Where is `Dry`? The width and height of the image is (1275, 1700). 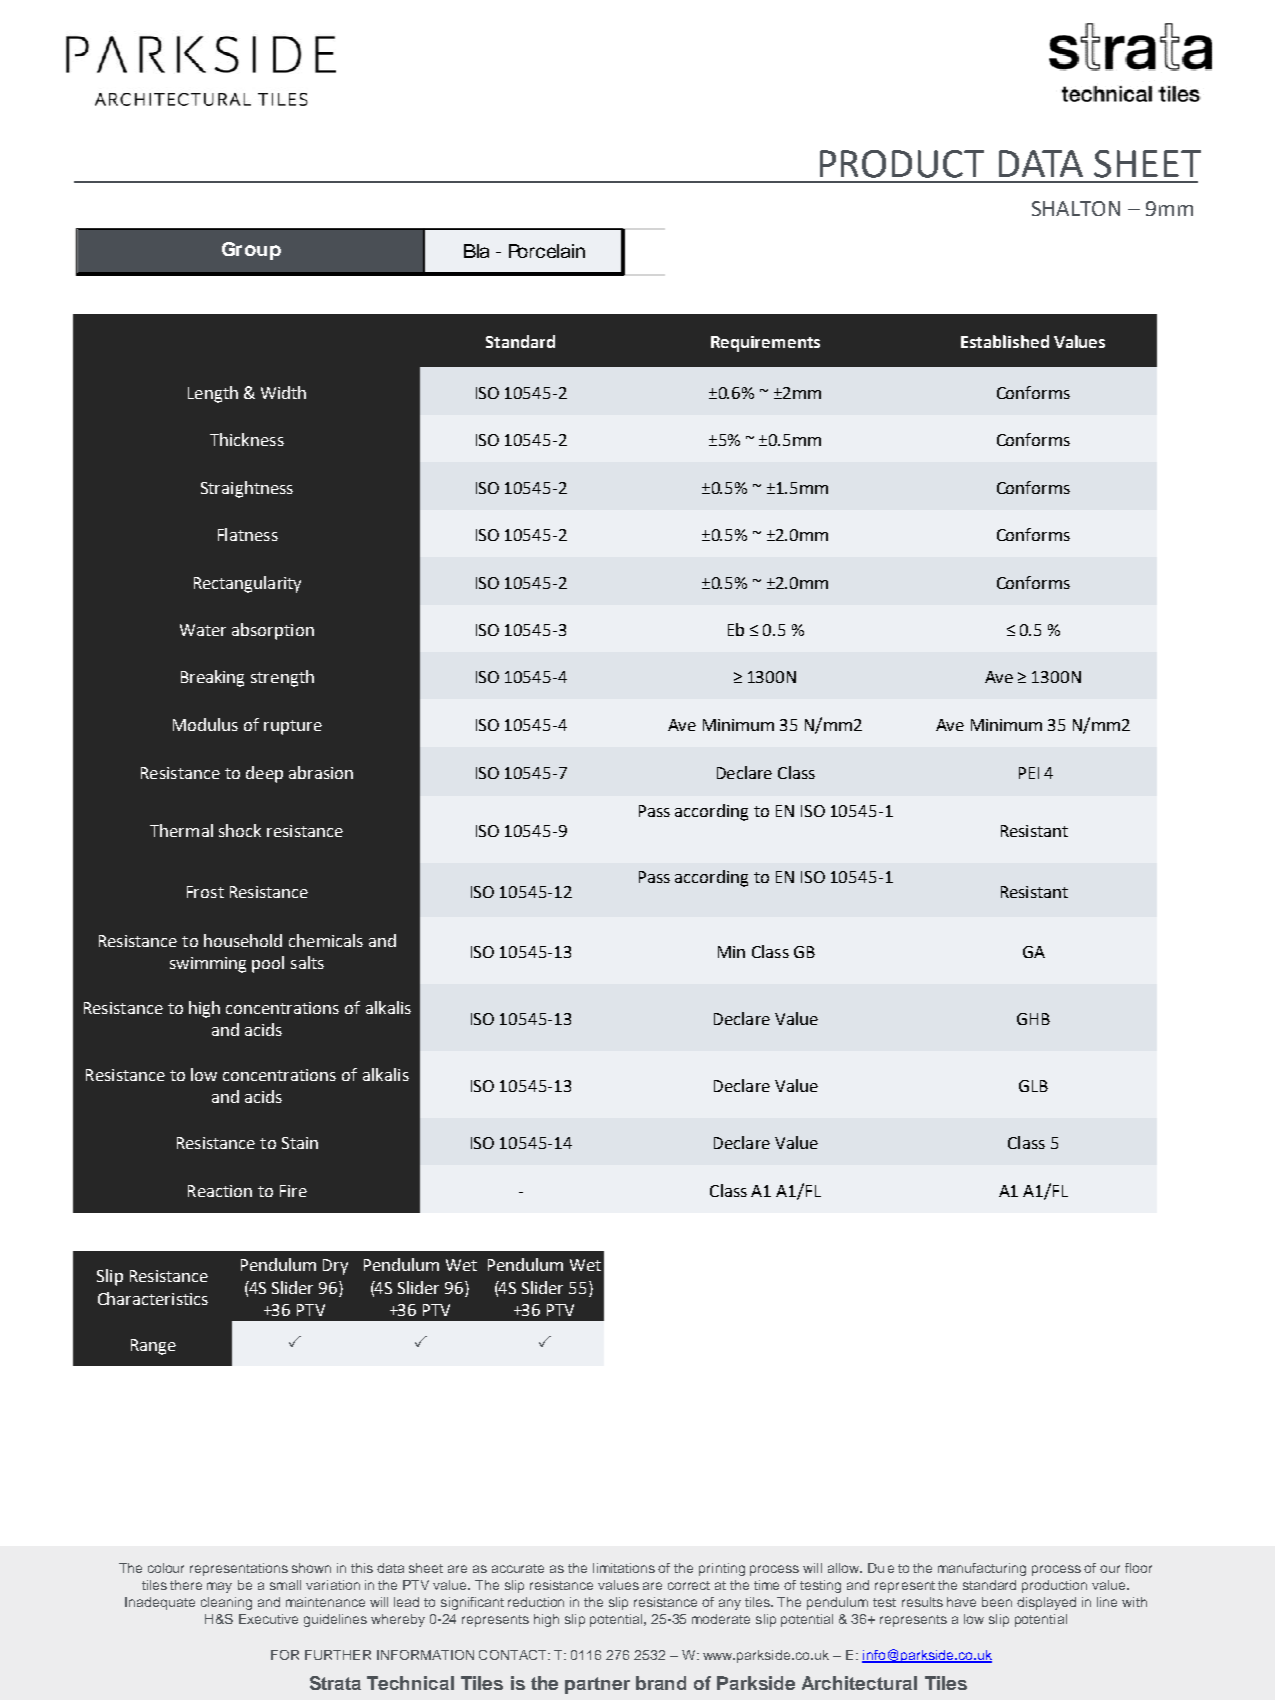
Dry is located at coordinates (335, 1267).
